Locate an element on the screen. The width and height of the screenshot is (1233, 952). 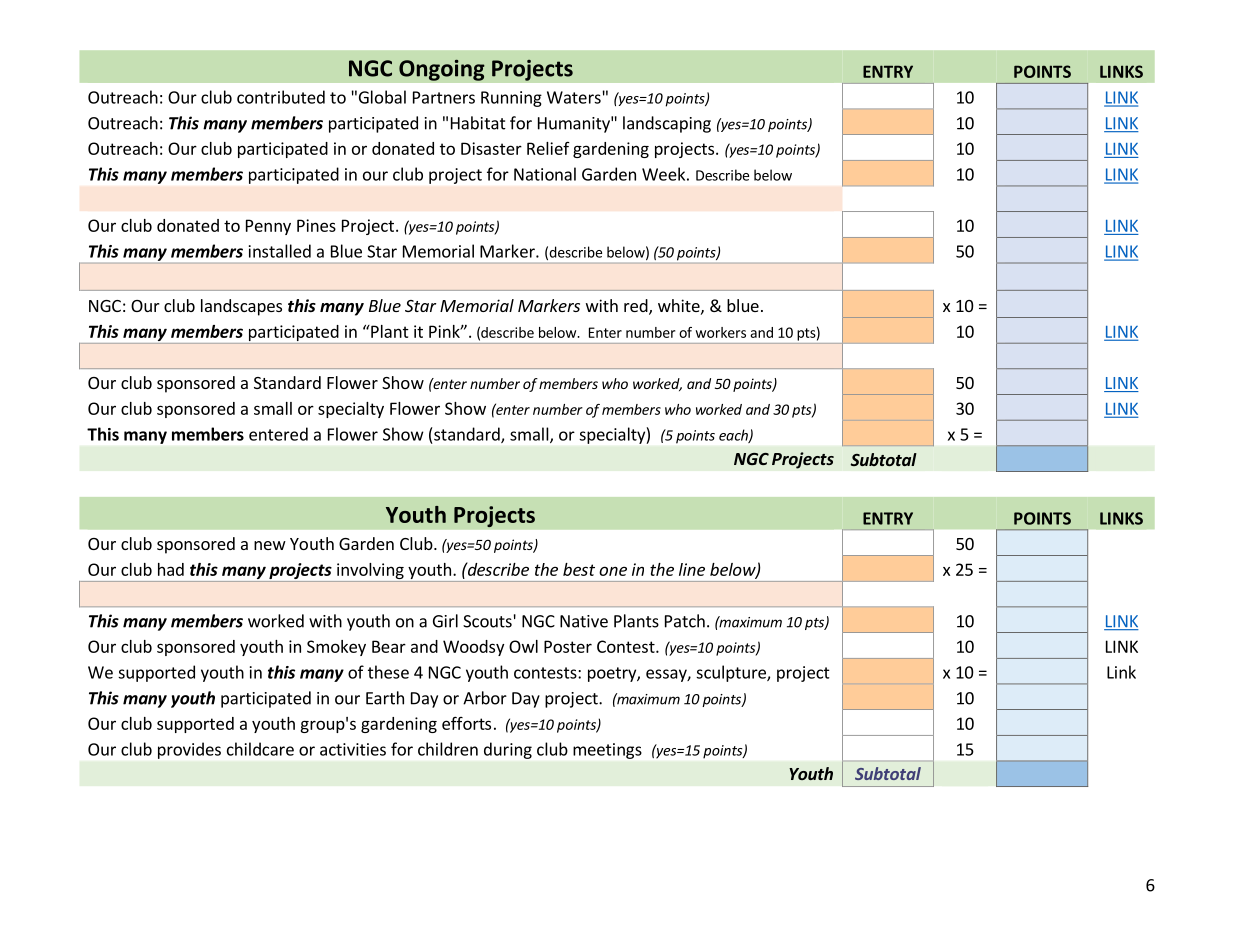
Girl is located at coordinates (445, 621).
